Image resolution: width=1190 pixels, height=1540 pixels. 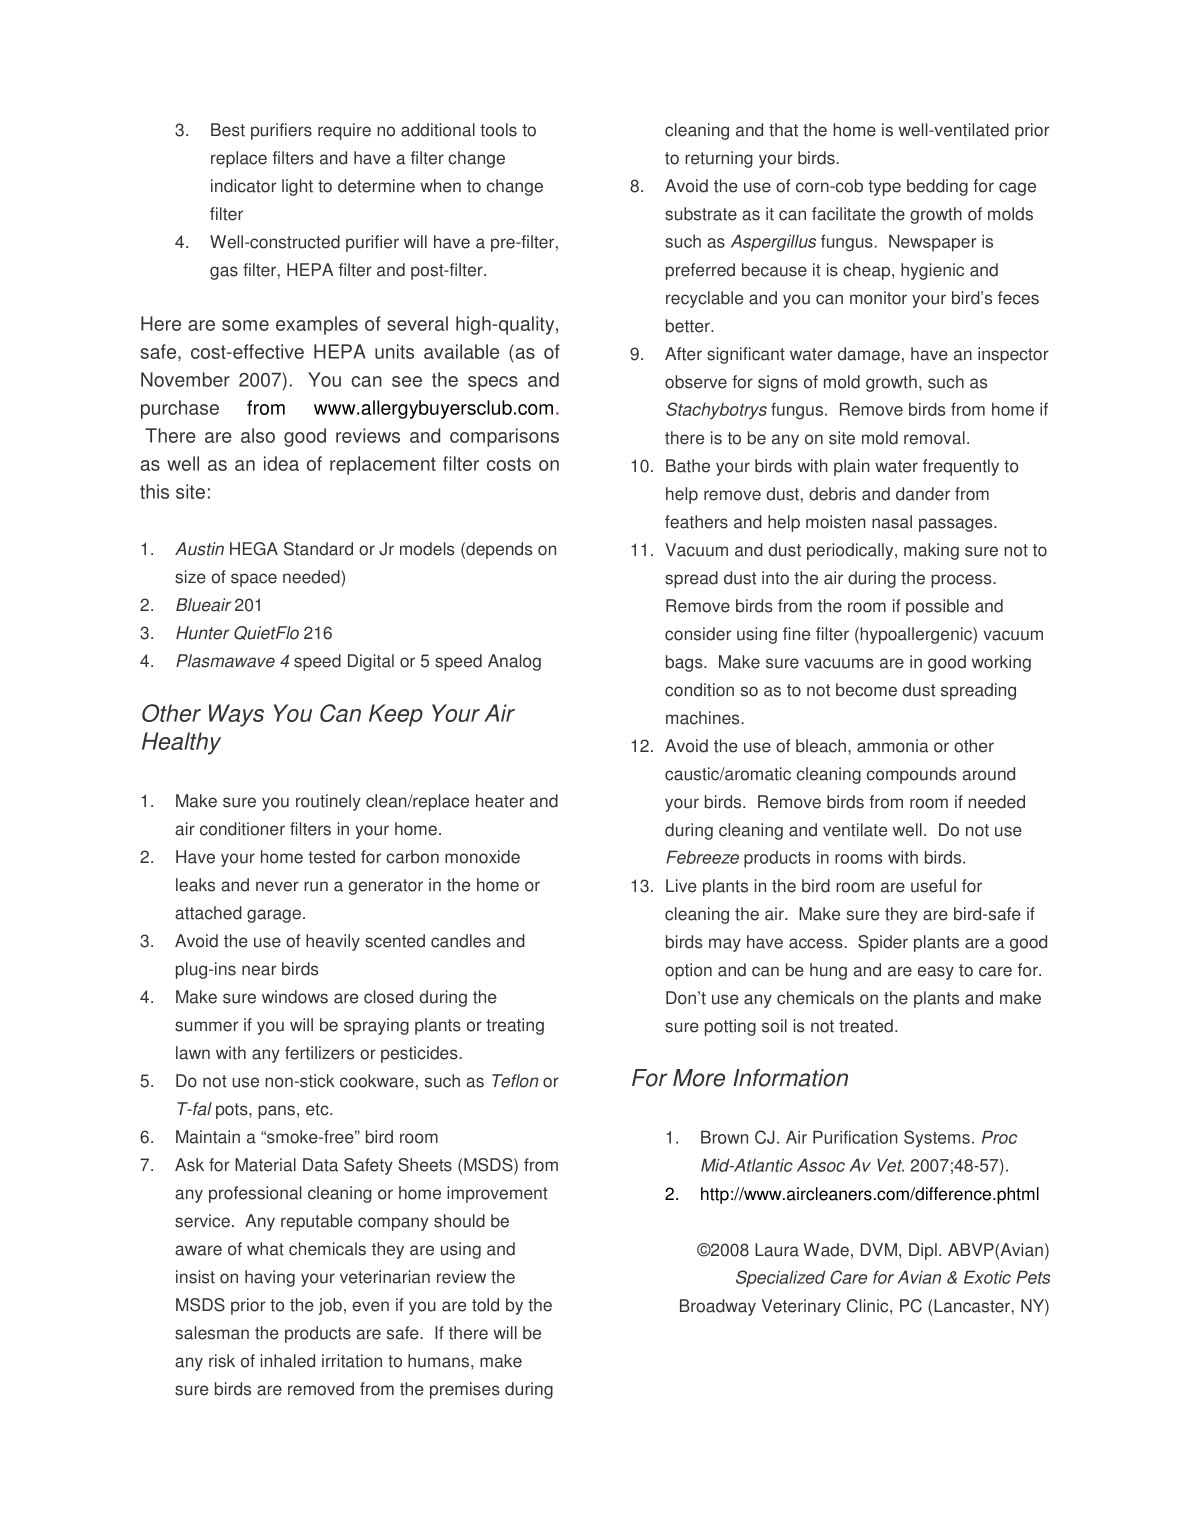 I want to click on compounds, so click(x=911, y=775).
